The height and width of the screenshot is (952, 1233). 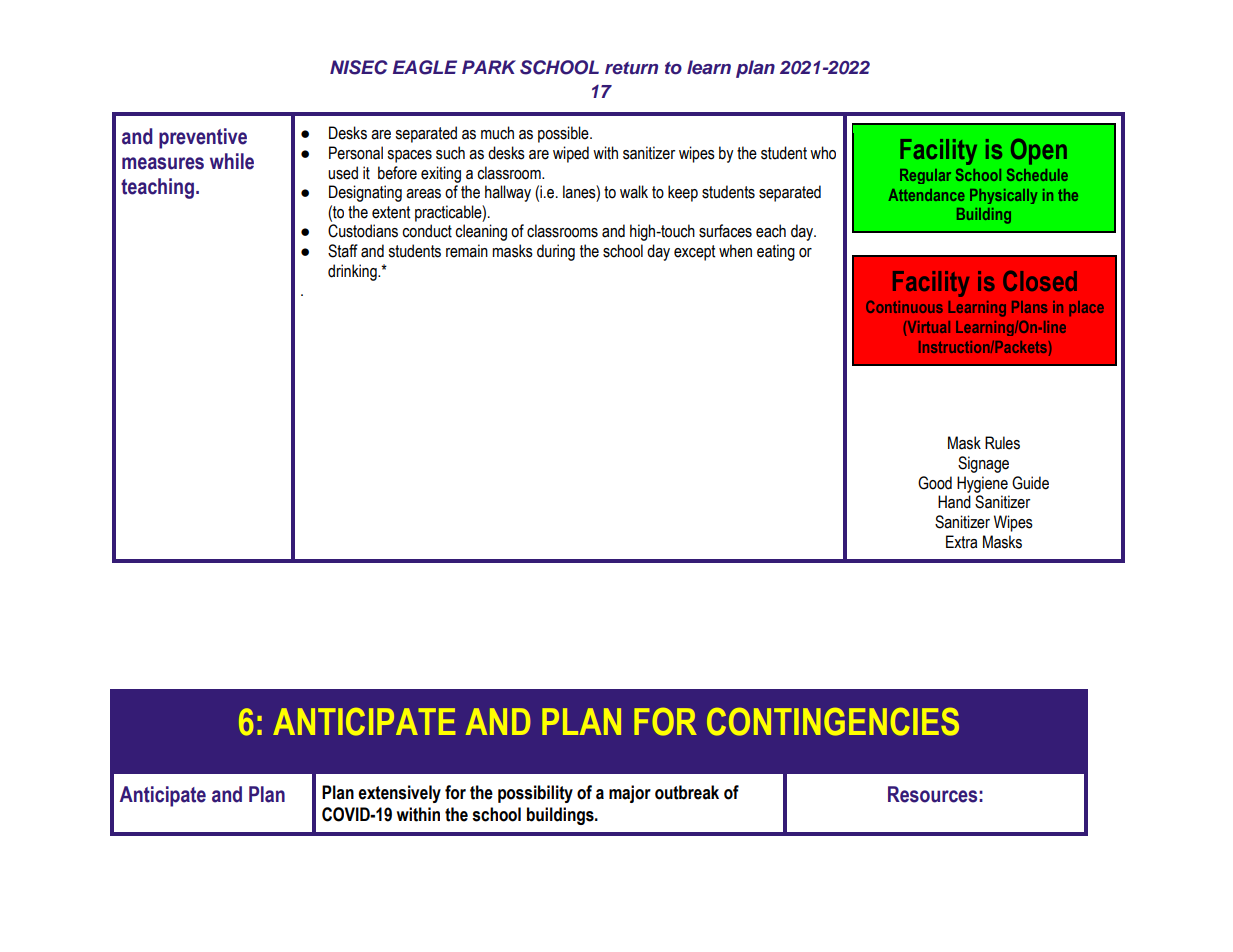 I want to click on preventive, so click(x=203, y=138).
